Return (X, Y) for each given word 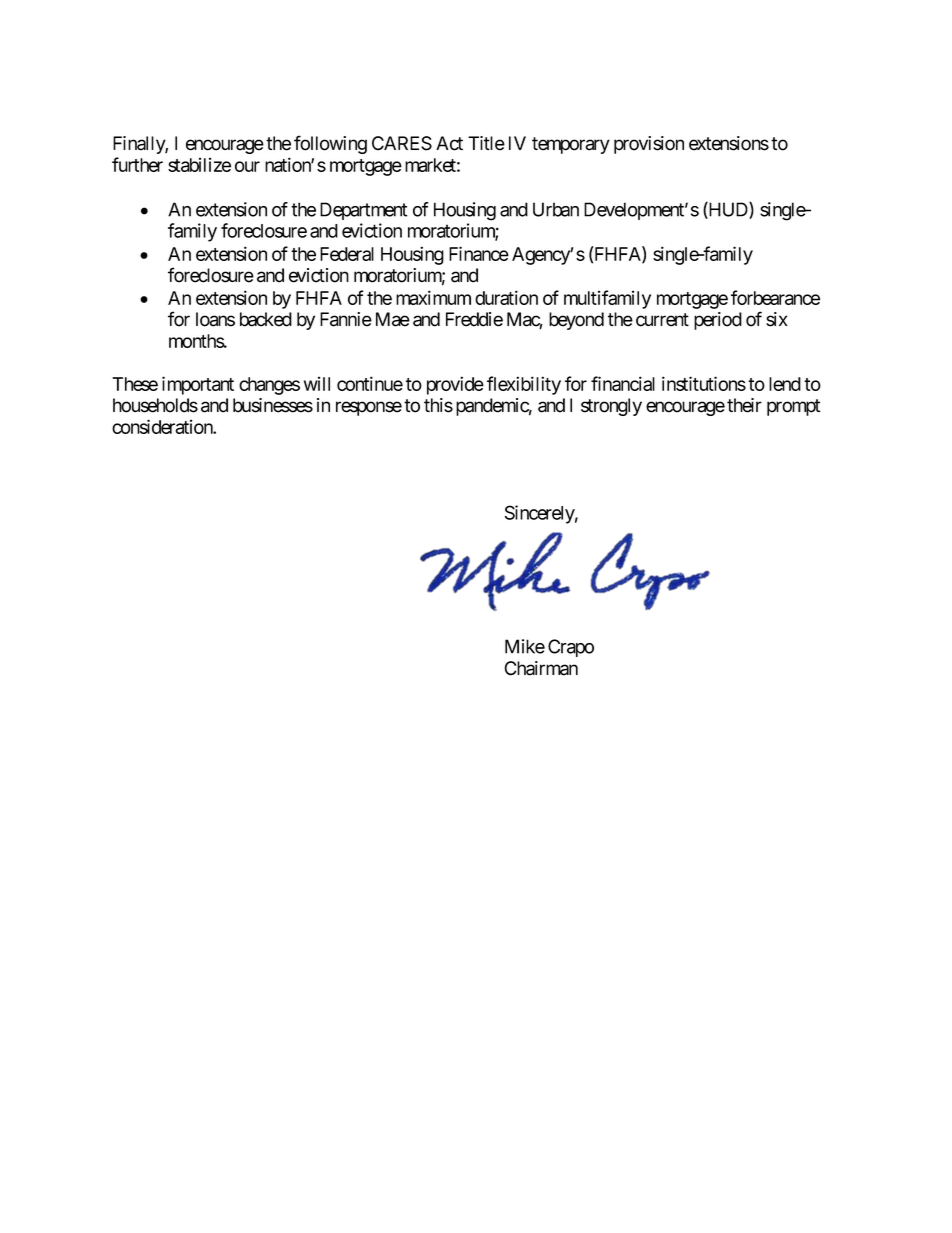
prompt (793, 407)
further (137, 164)
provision (649, 145)
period (718, 321)
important (198, 385)
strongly (611, 407)
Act (449, 143)
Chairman (541, 668)
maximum (433, 297)
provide (455, 385)
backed (266, 319)
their (744, 405)
